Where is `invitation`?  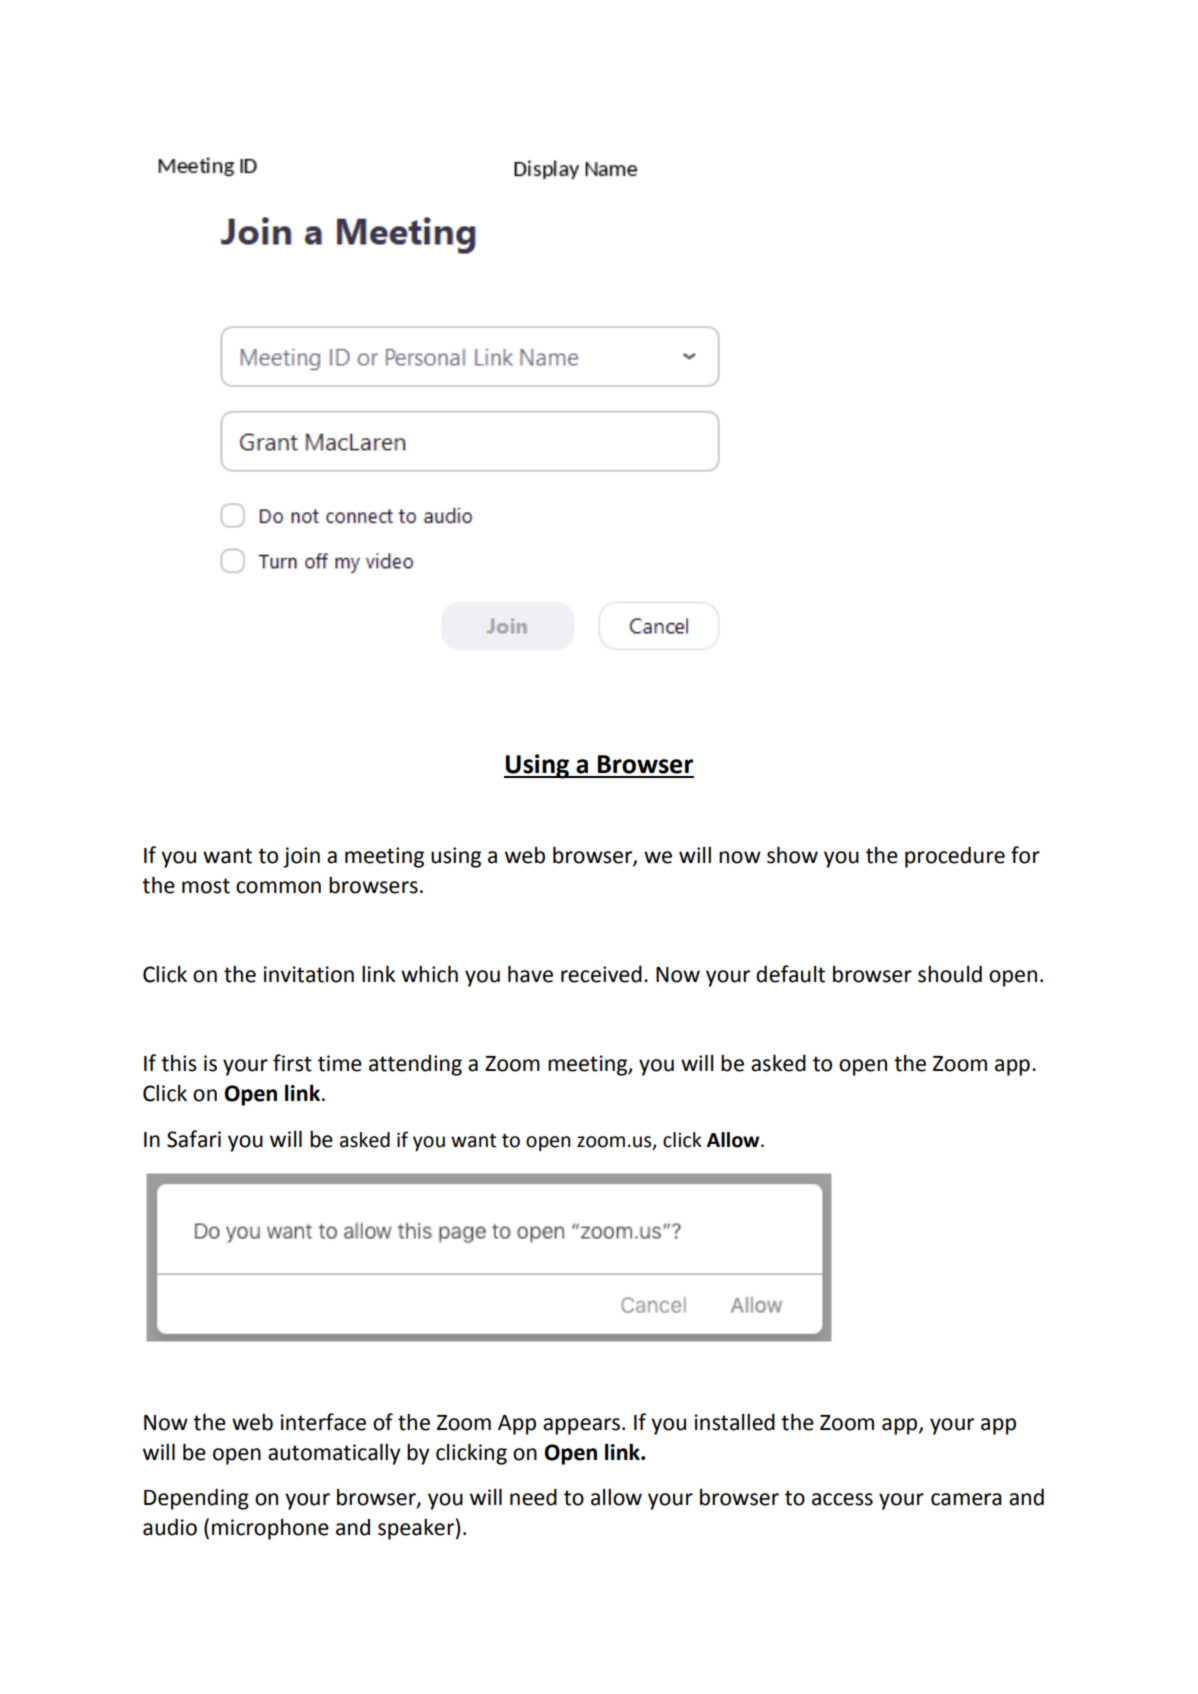 invitation is located at coordinates (309, 974).
